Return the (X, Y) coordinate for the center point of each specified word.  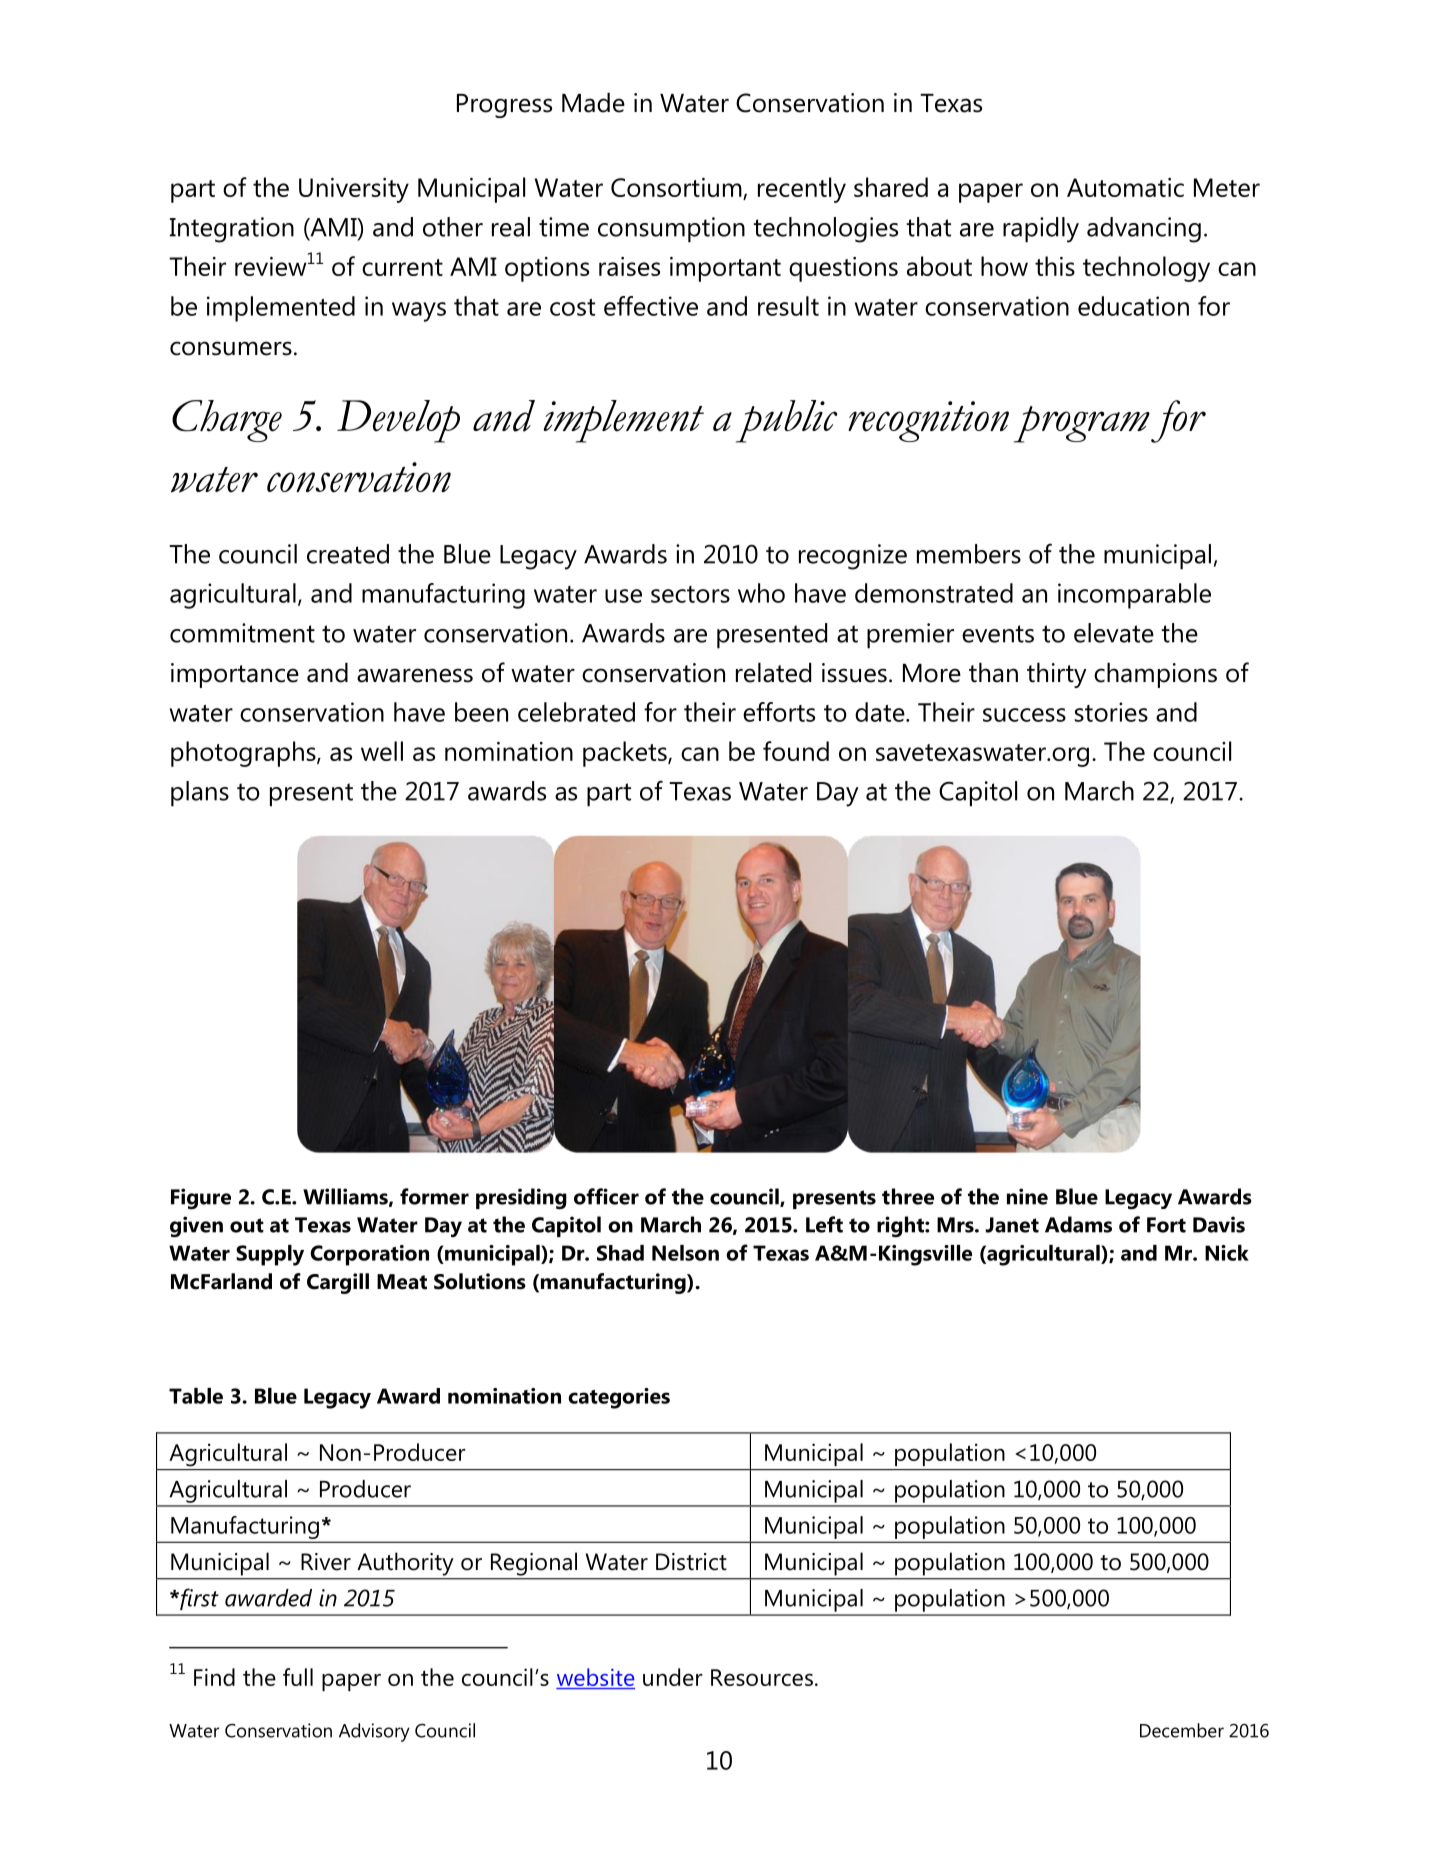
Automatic (1125, 187)
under (673, 1677)
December (1182, 1730)
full (298, 1677)
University (354, 190)
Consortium (677, 189)
